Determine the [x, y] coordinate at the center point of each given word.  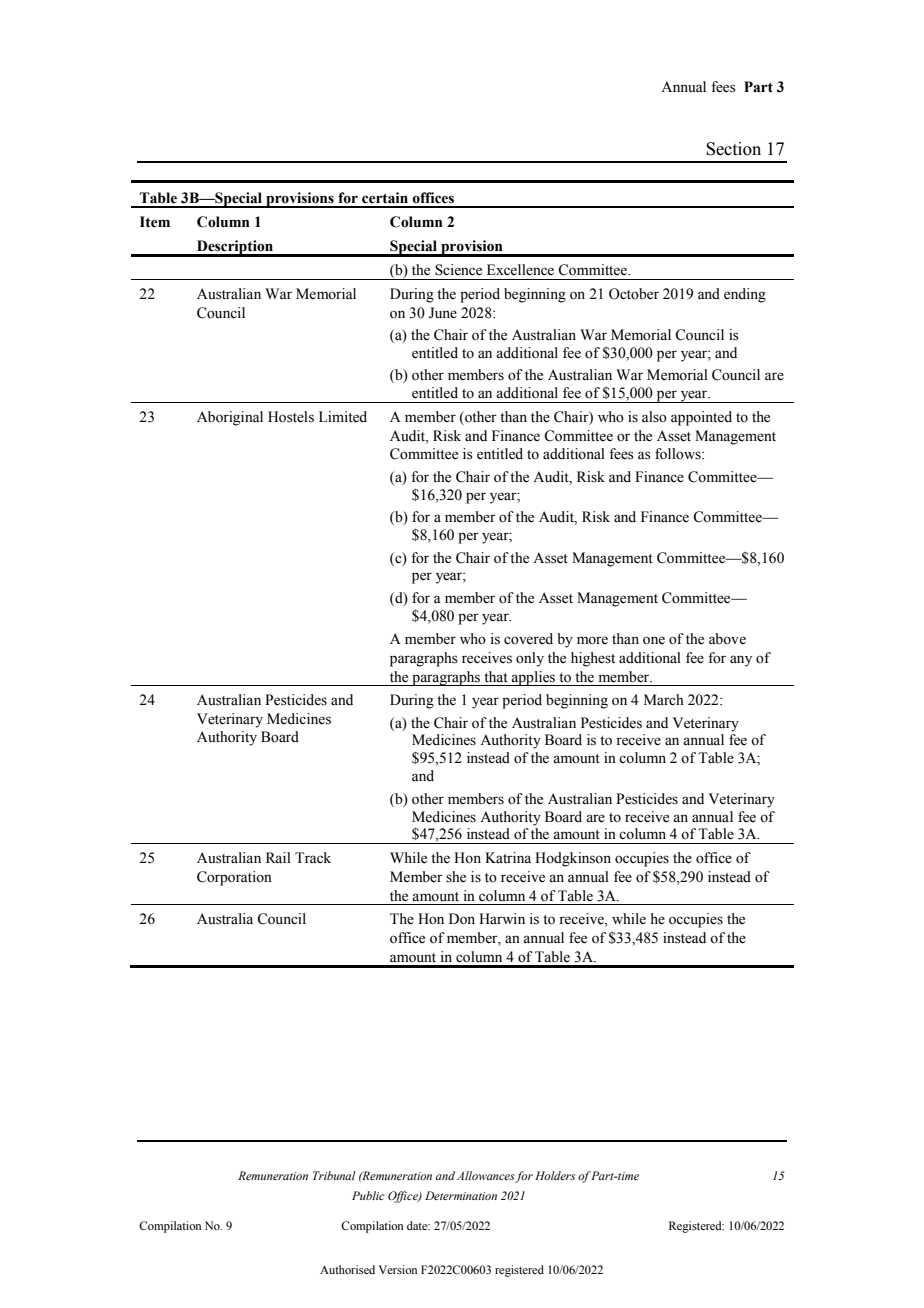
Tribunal [334, 1175]
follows [679, 454]
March [664, 699]
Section [733, 149]
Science [458, 270]
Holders [555, 1175]
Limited [343, 417]
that [496, 676]
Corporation [234, 878]
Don [462, 919]
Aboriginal [230, 418]
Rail [278, 857]
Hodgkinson [573, 859]
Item [155, 222]
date [418, 1225]
